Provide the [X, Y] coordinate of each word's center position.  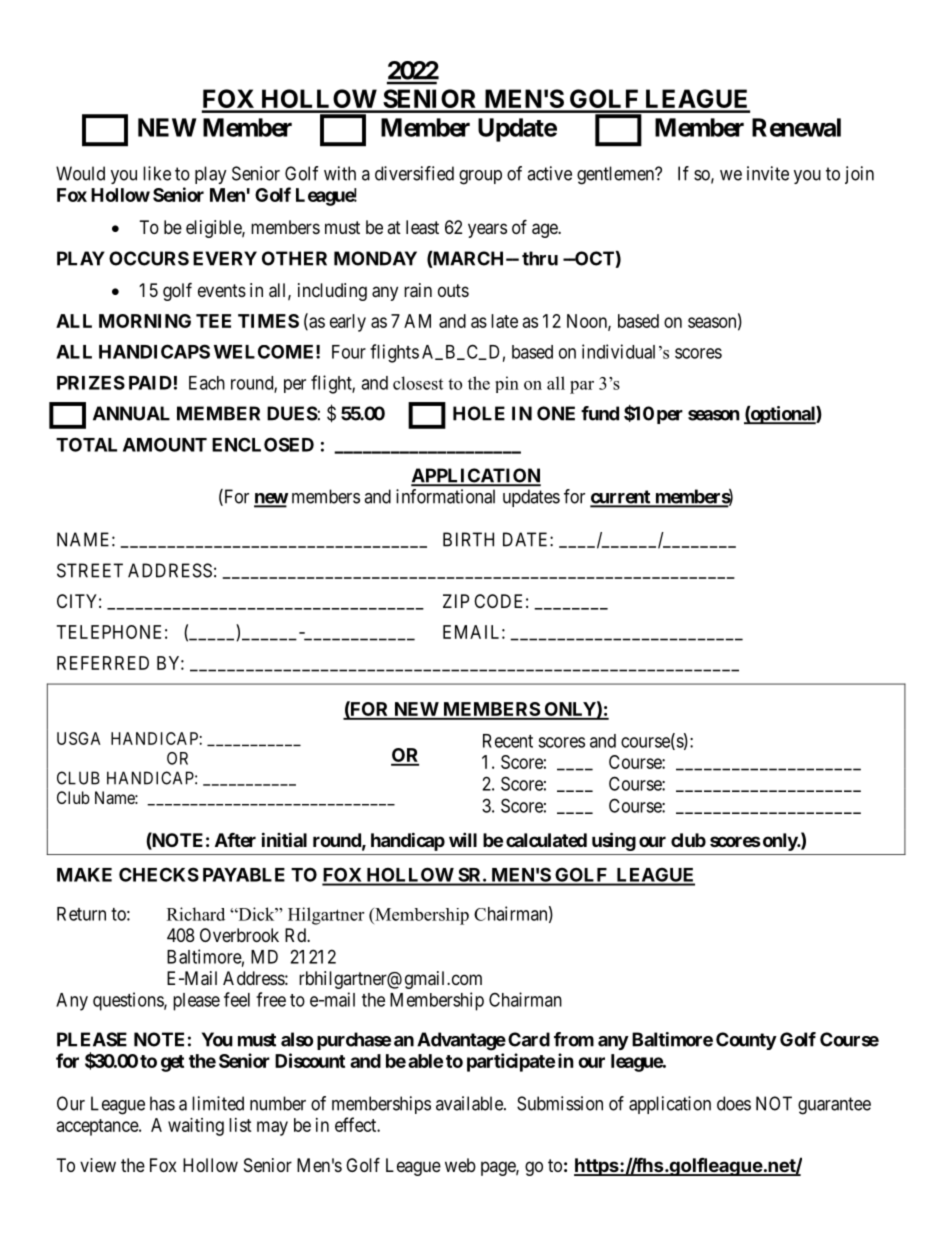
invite [768, 173]
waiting [196, 1127]
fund [600, 413]
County [746, 1041]
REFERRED [103, 663]
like [157, 173]
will [463, 839]
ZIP [456, 601]
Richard [196, 914]
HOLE [479, 413]
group [480, 177]
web [460, 1165]
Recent [508, 741]
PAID [150, 383]
